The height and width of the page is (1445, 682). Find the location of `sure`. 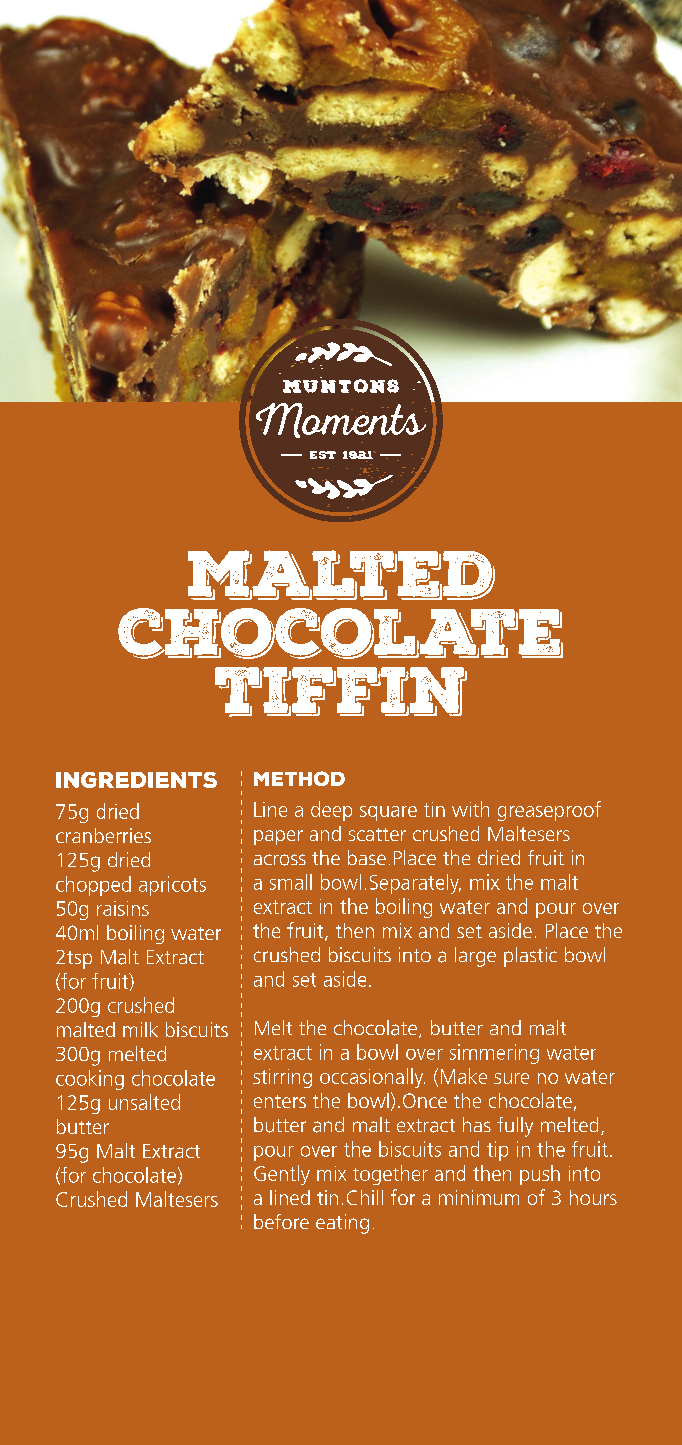

sure is located at coordinates (511, 1078).
